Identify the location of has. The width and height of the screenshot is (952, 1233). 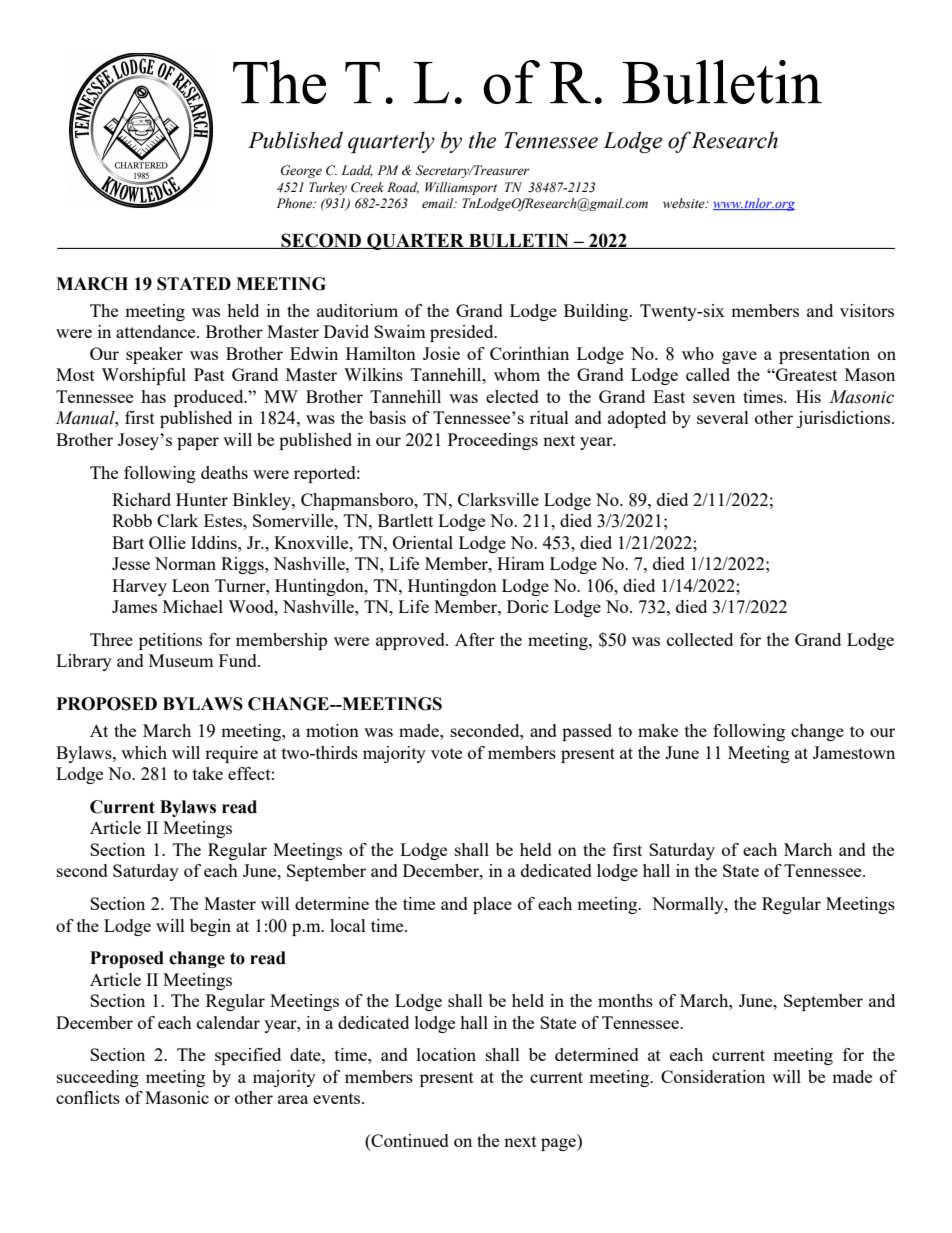
(153, 396).
